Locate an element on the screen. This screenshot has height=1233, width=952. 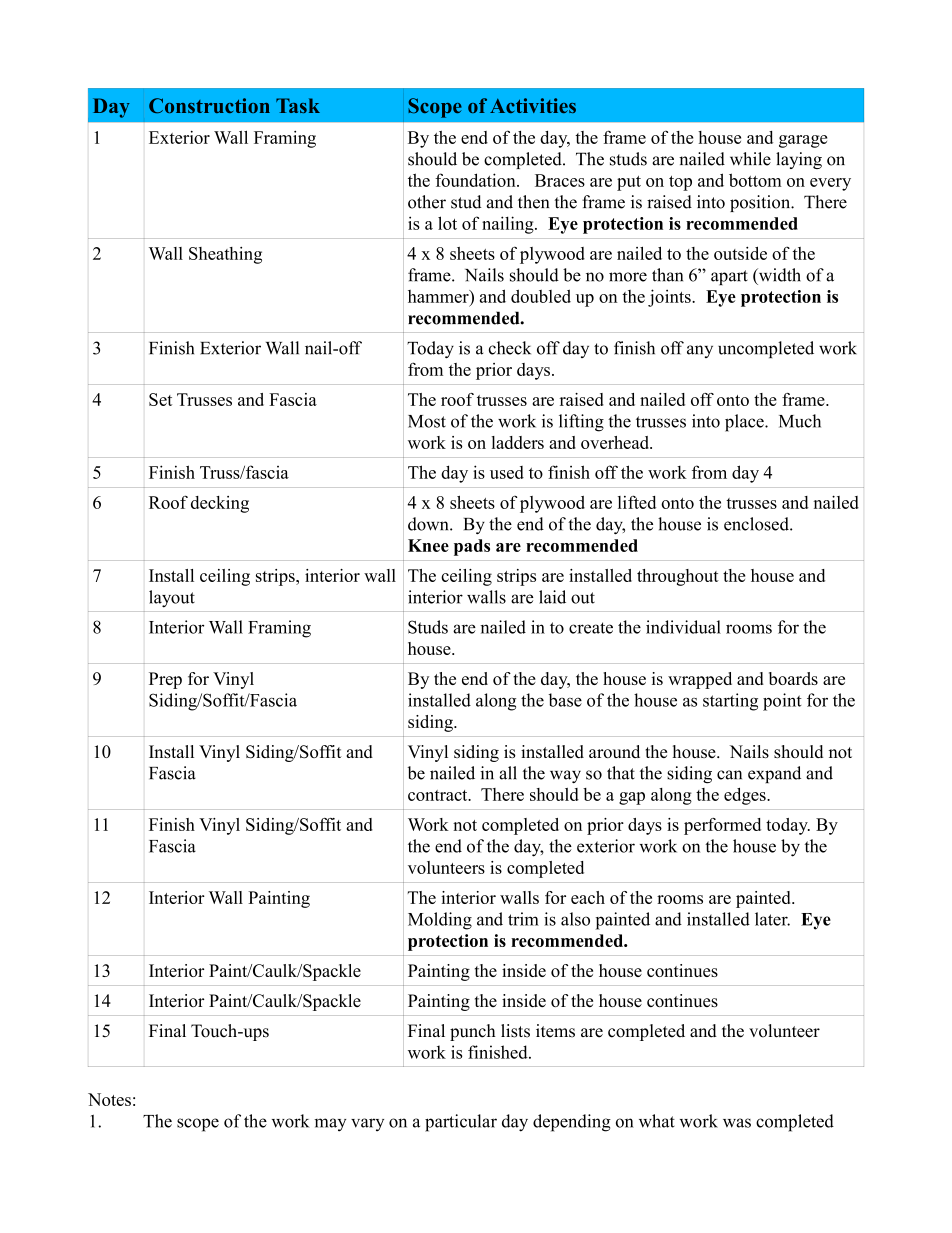
laid is located at coordinates (552, 597).
